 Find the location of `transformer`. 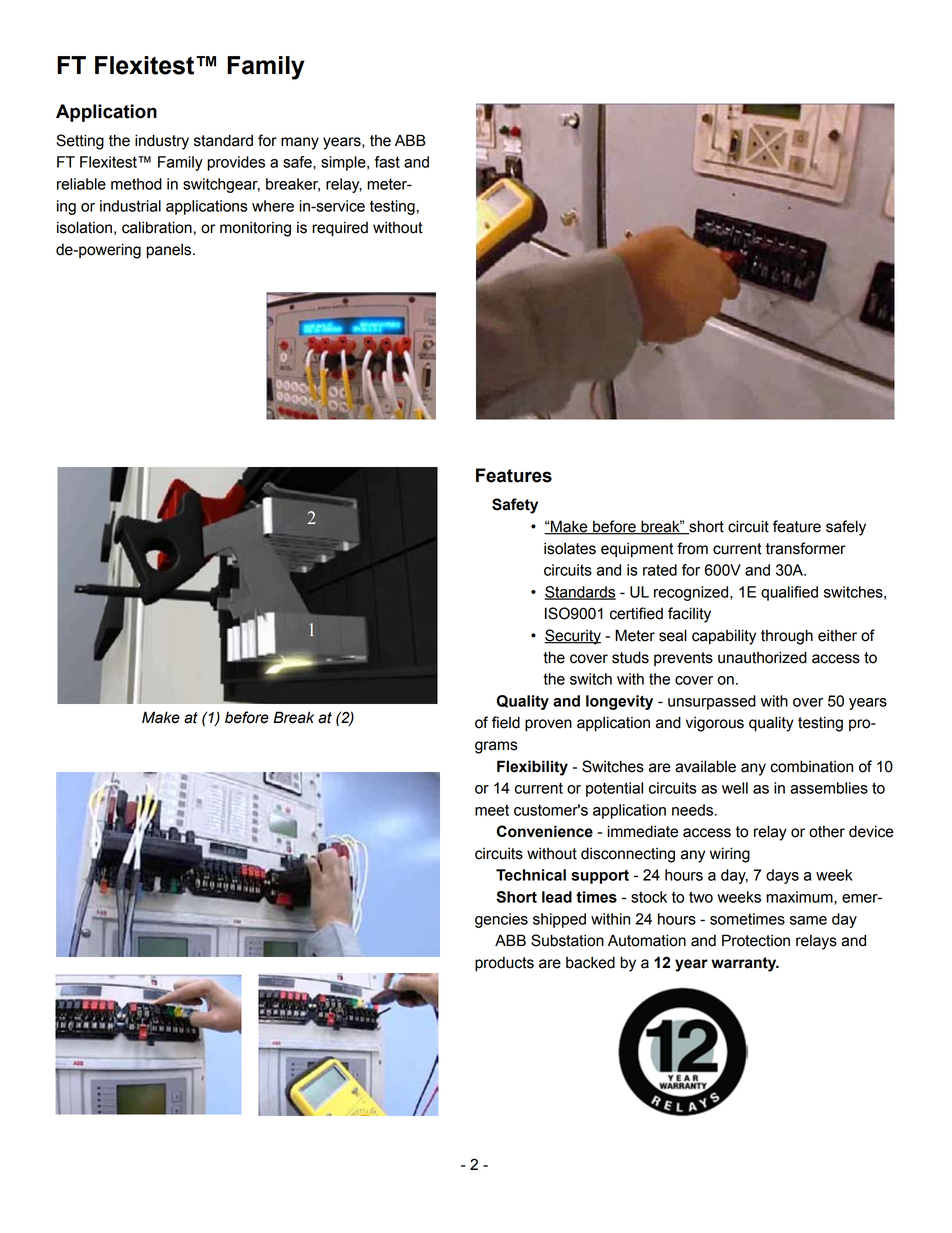

transformer is located at coordinates (806, 548).
